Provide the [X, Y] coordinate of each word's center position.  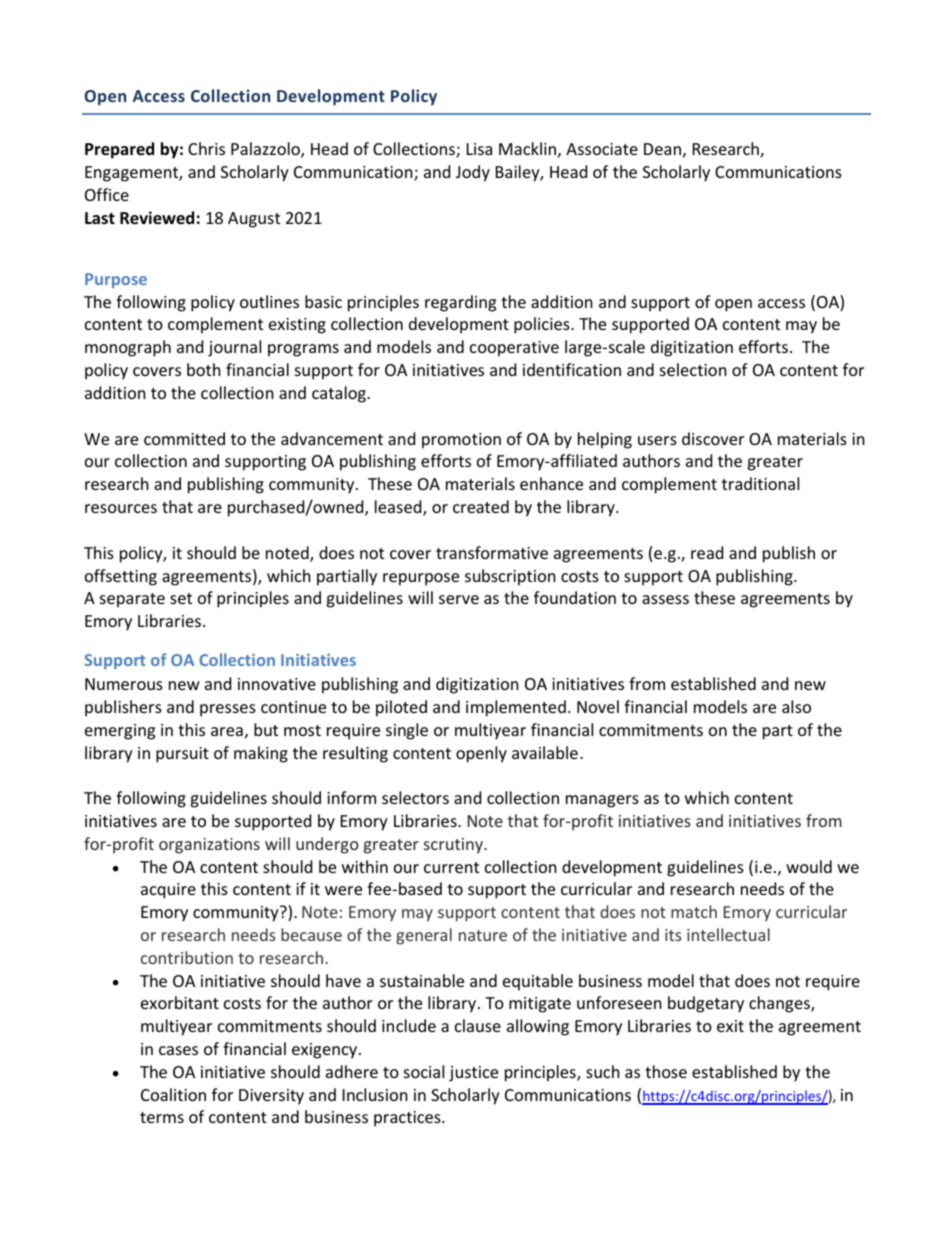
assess [665, 599]
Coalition [173, 1094]
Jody [473, 173]
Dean [662, 149]
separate [132, 600]
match [694, 911]
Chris [206, 148]
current [451, 867]
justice [473, 1074]
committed [184, 438]
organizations [209, 846]
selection [693, 369]
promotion [461, 441]
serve [459, 599]
